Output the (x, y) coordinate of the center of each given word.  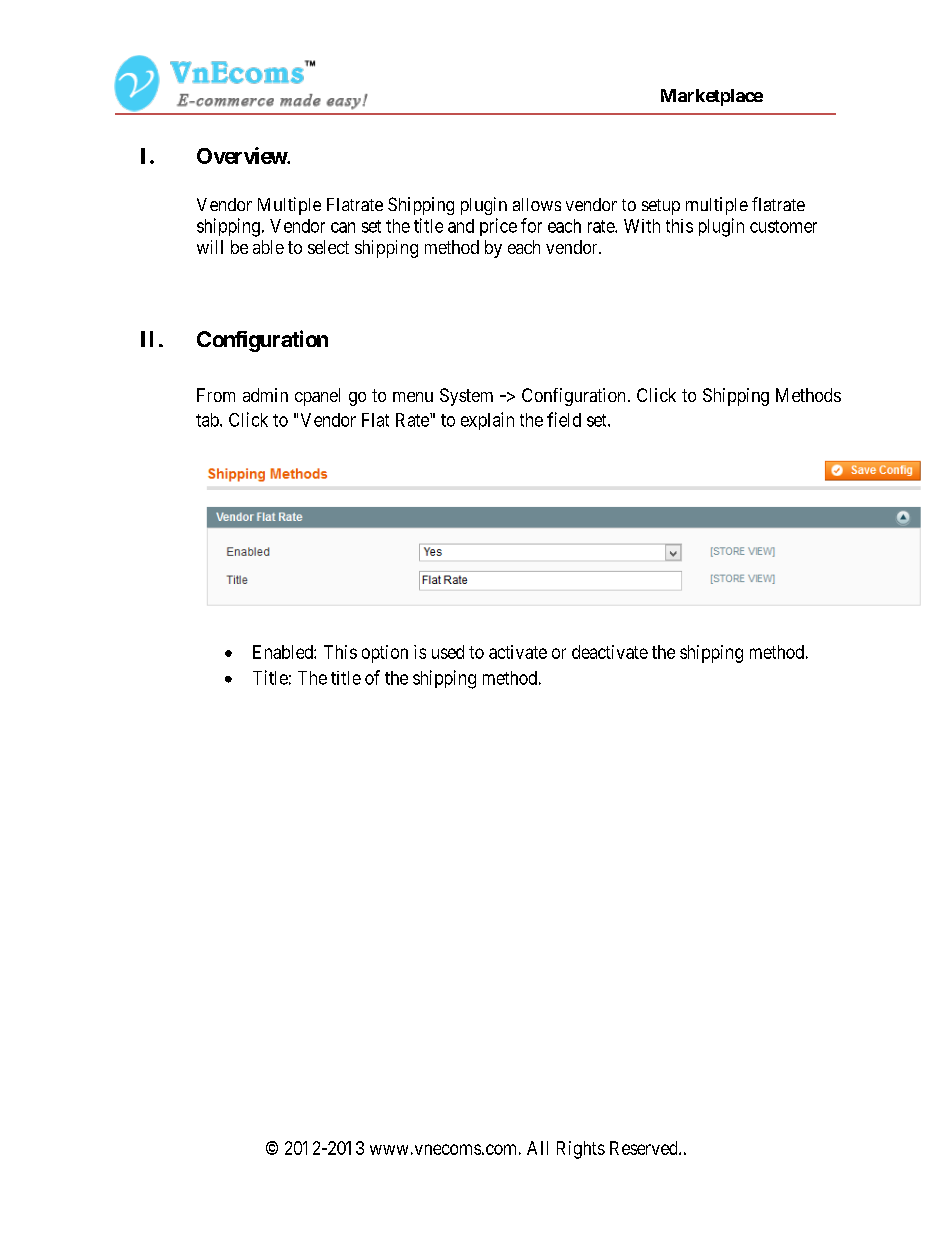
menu (413, 397)
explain (487, 421)
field (564, 419)
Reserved (645, 1148)
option (385, 654)
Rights (581, 1150)
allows (537, 204)
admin (265, 395)
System (466, 397)
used (448, 652)
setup (661, 207)
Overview (242, 155)
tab (208, 420)
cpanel (317, 397)
